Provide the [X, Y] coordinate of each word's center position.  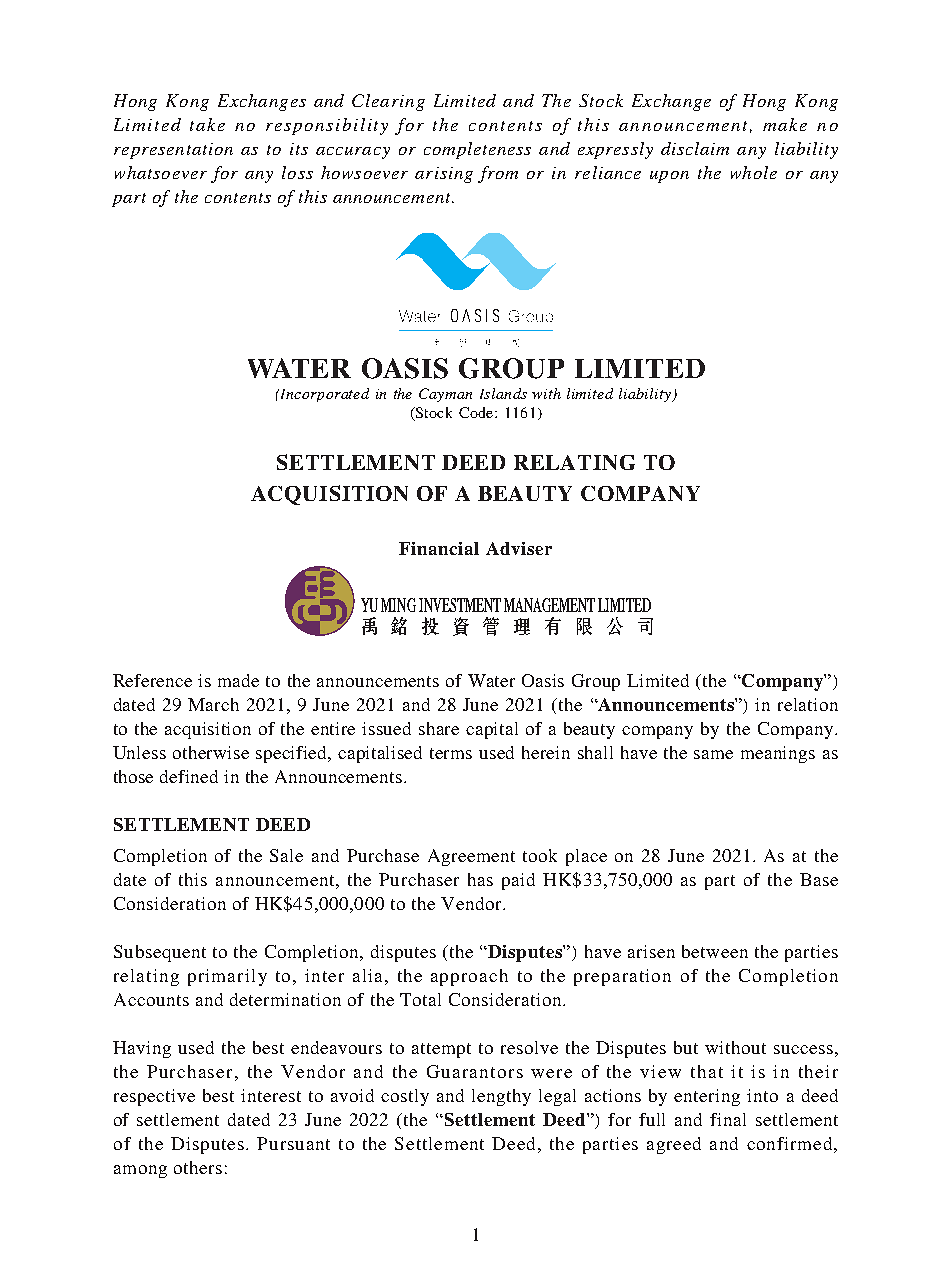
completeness [477, 150]
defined [189, 776]
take [207, 124]
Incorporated [323, 395]
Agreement [471, 857]
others [198, 1167]
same [713, 754]
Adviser [519, 548]
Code [477, 412]
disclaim [695, 148]
